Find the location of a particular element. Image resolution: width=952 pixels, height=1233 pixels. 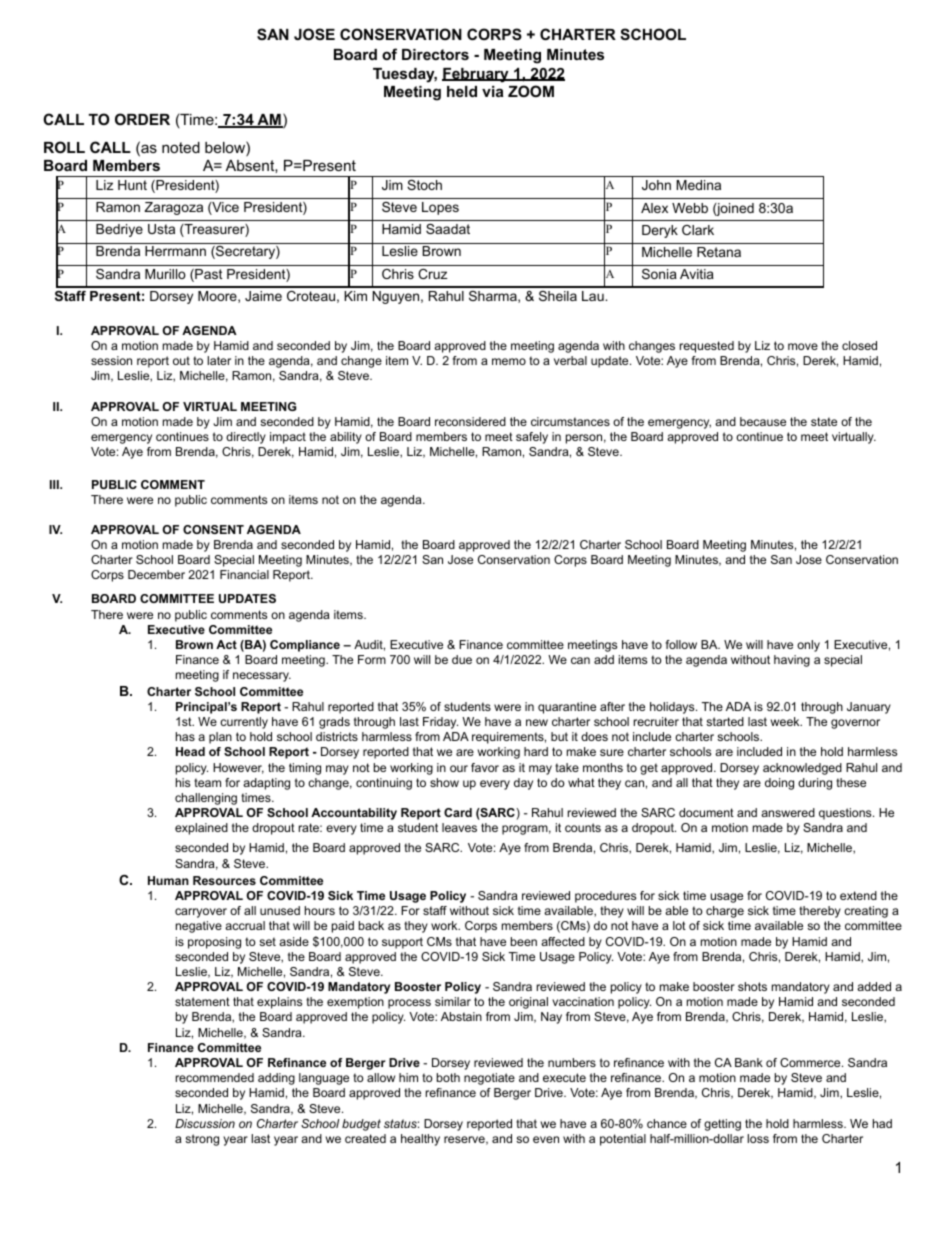

negotiate is located at coordinates (489, 1079).
